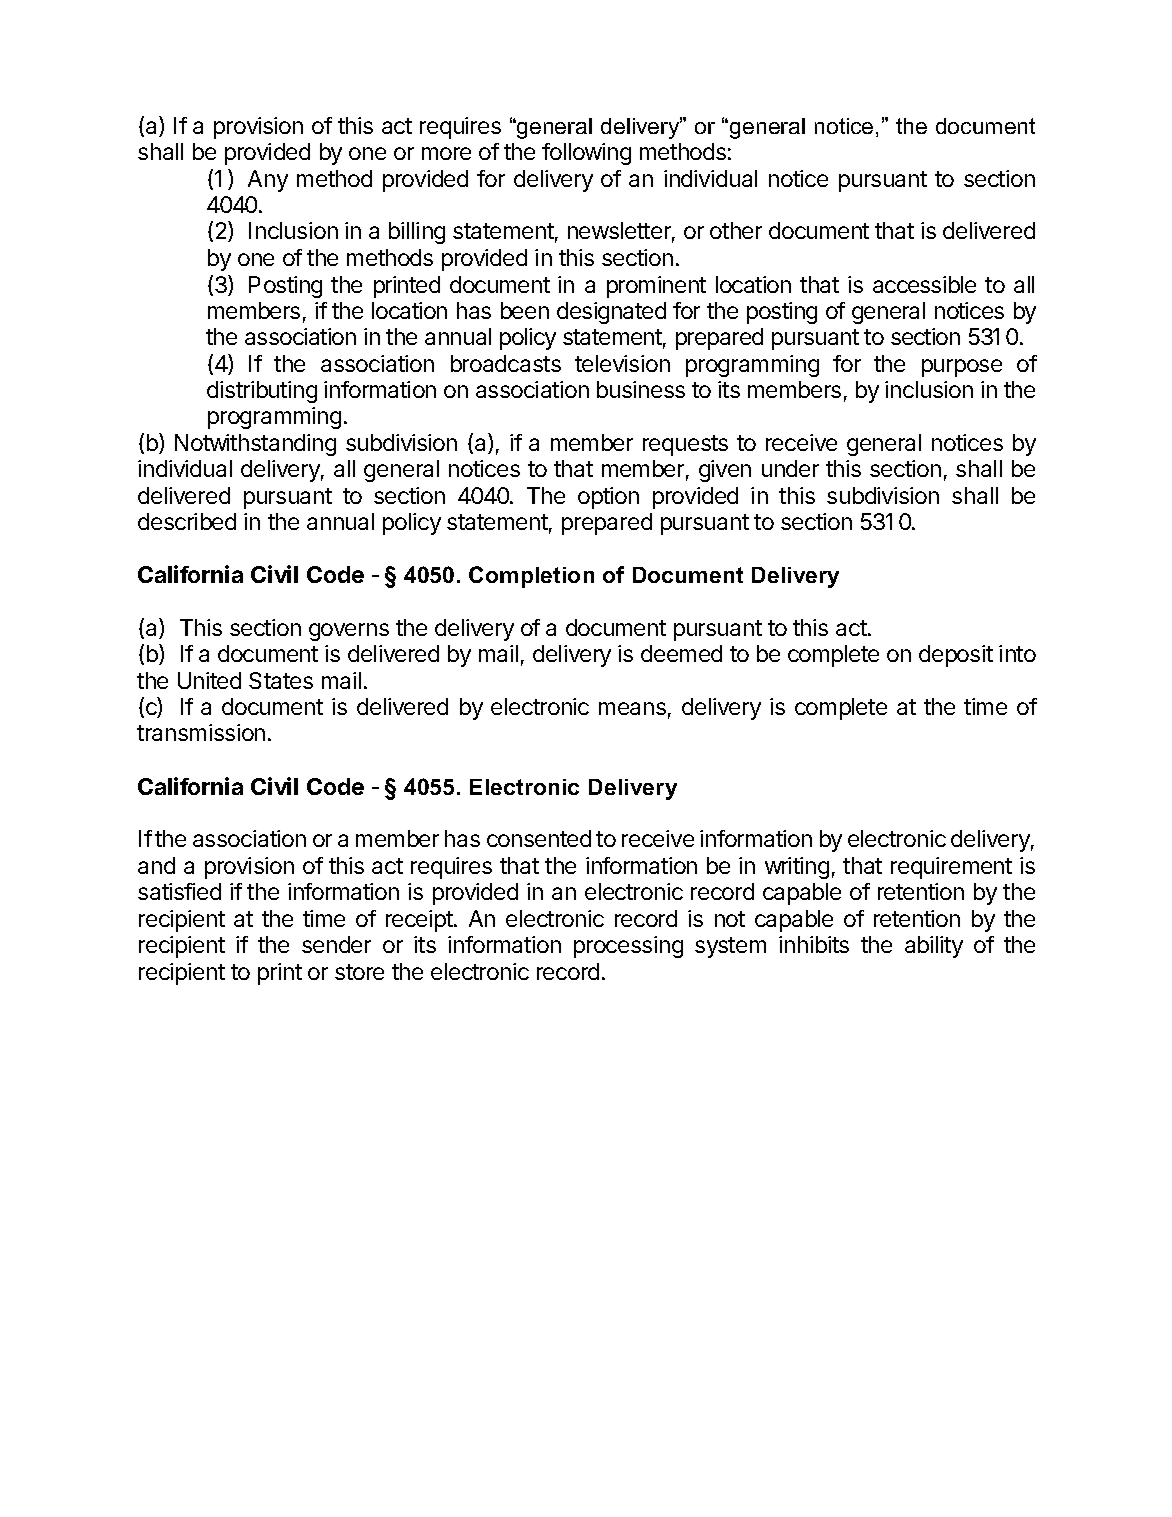  What do you see at coordinates (268, 181) in the screenshot?
I see `Any` at bounding box center [268, 181].
